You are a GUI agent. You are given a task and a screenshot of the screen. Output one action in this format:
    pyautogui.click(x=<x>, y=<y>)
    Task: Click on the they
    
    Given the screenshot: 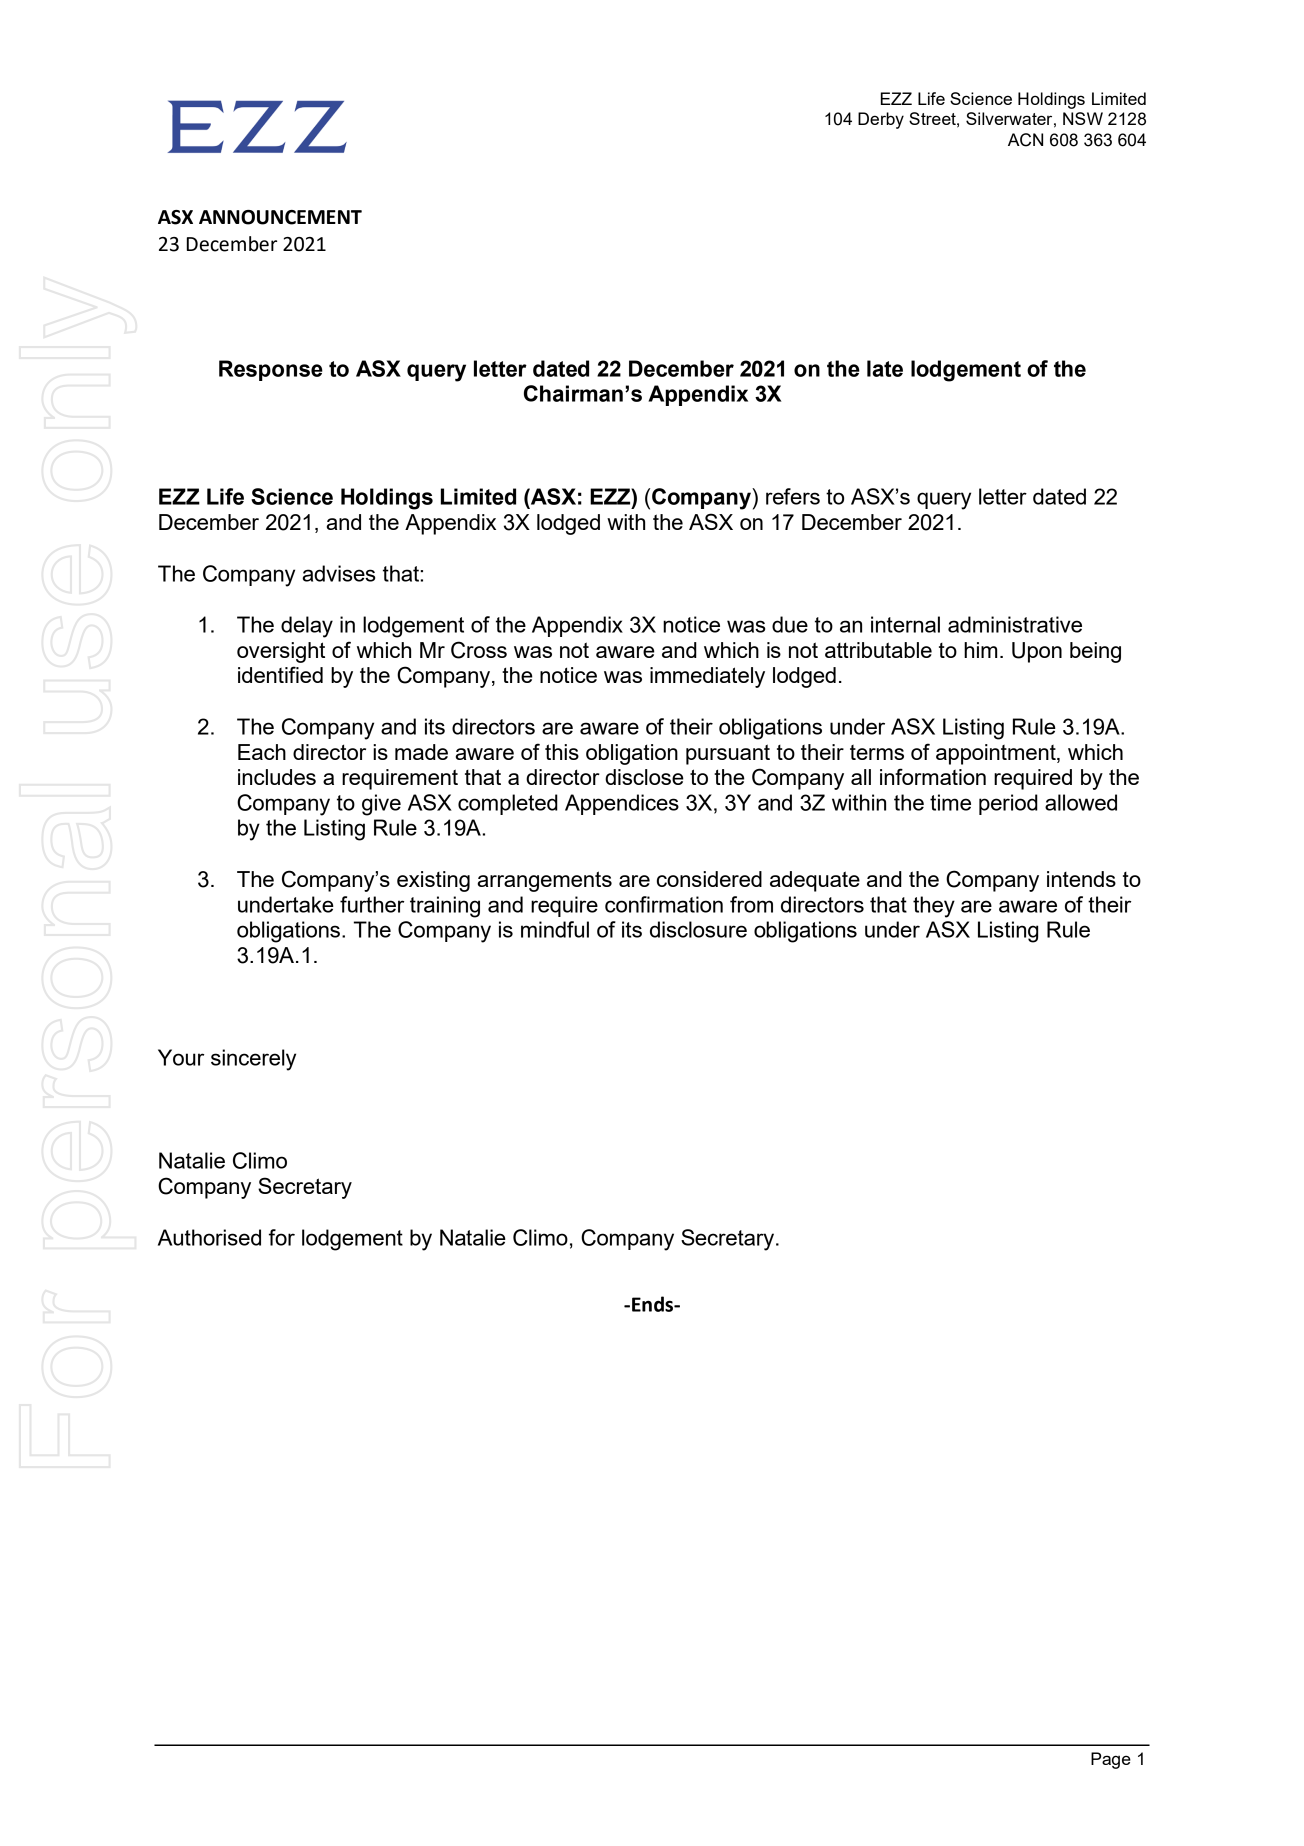 What is the action you would take?
    pyautogui.click(x=934, y=907)
